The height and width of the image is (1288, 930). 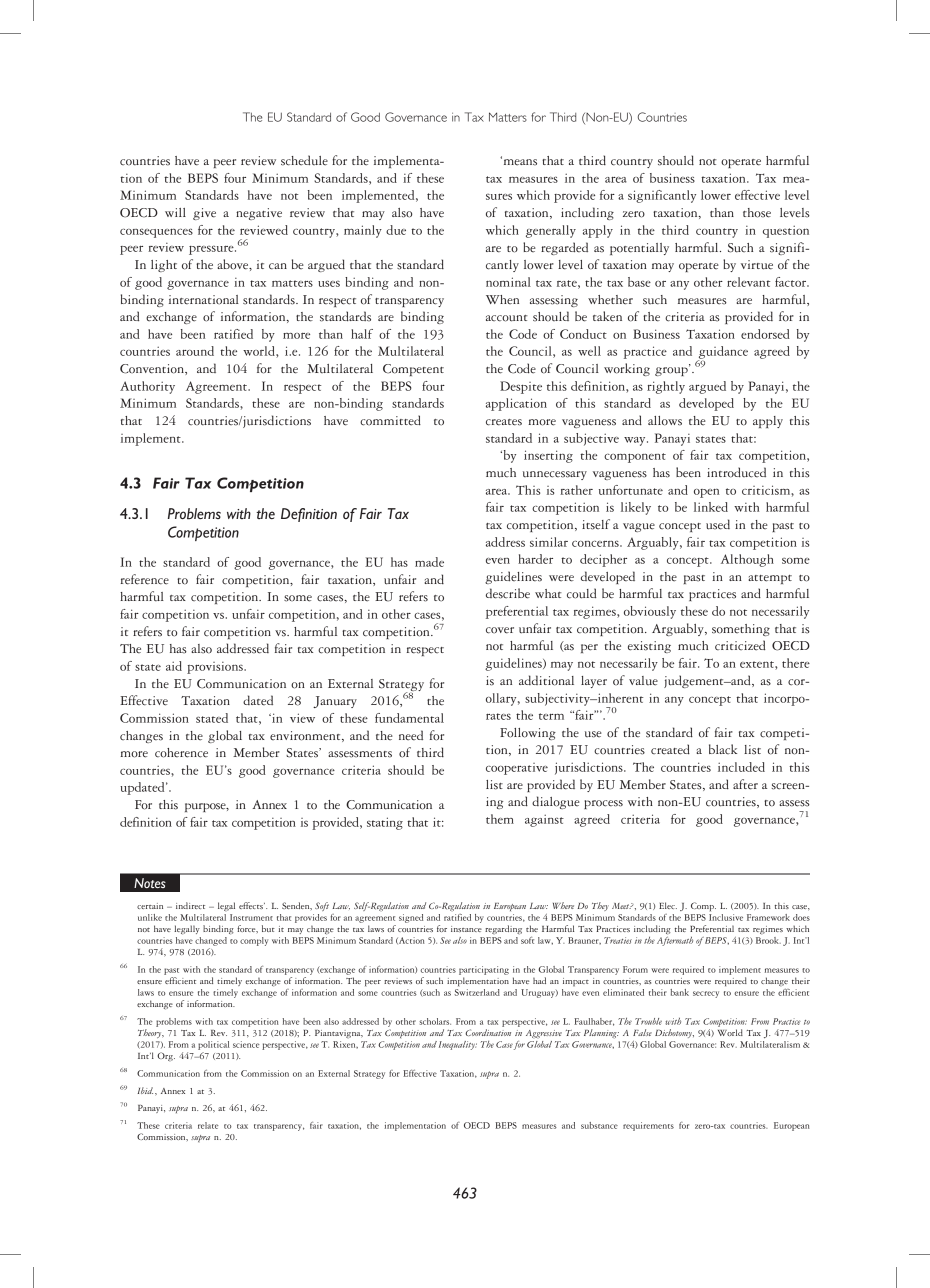 I want to click on unnecessary, so click(x=555, y=475).
